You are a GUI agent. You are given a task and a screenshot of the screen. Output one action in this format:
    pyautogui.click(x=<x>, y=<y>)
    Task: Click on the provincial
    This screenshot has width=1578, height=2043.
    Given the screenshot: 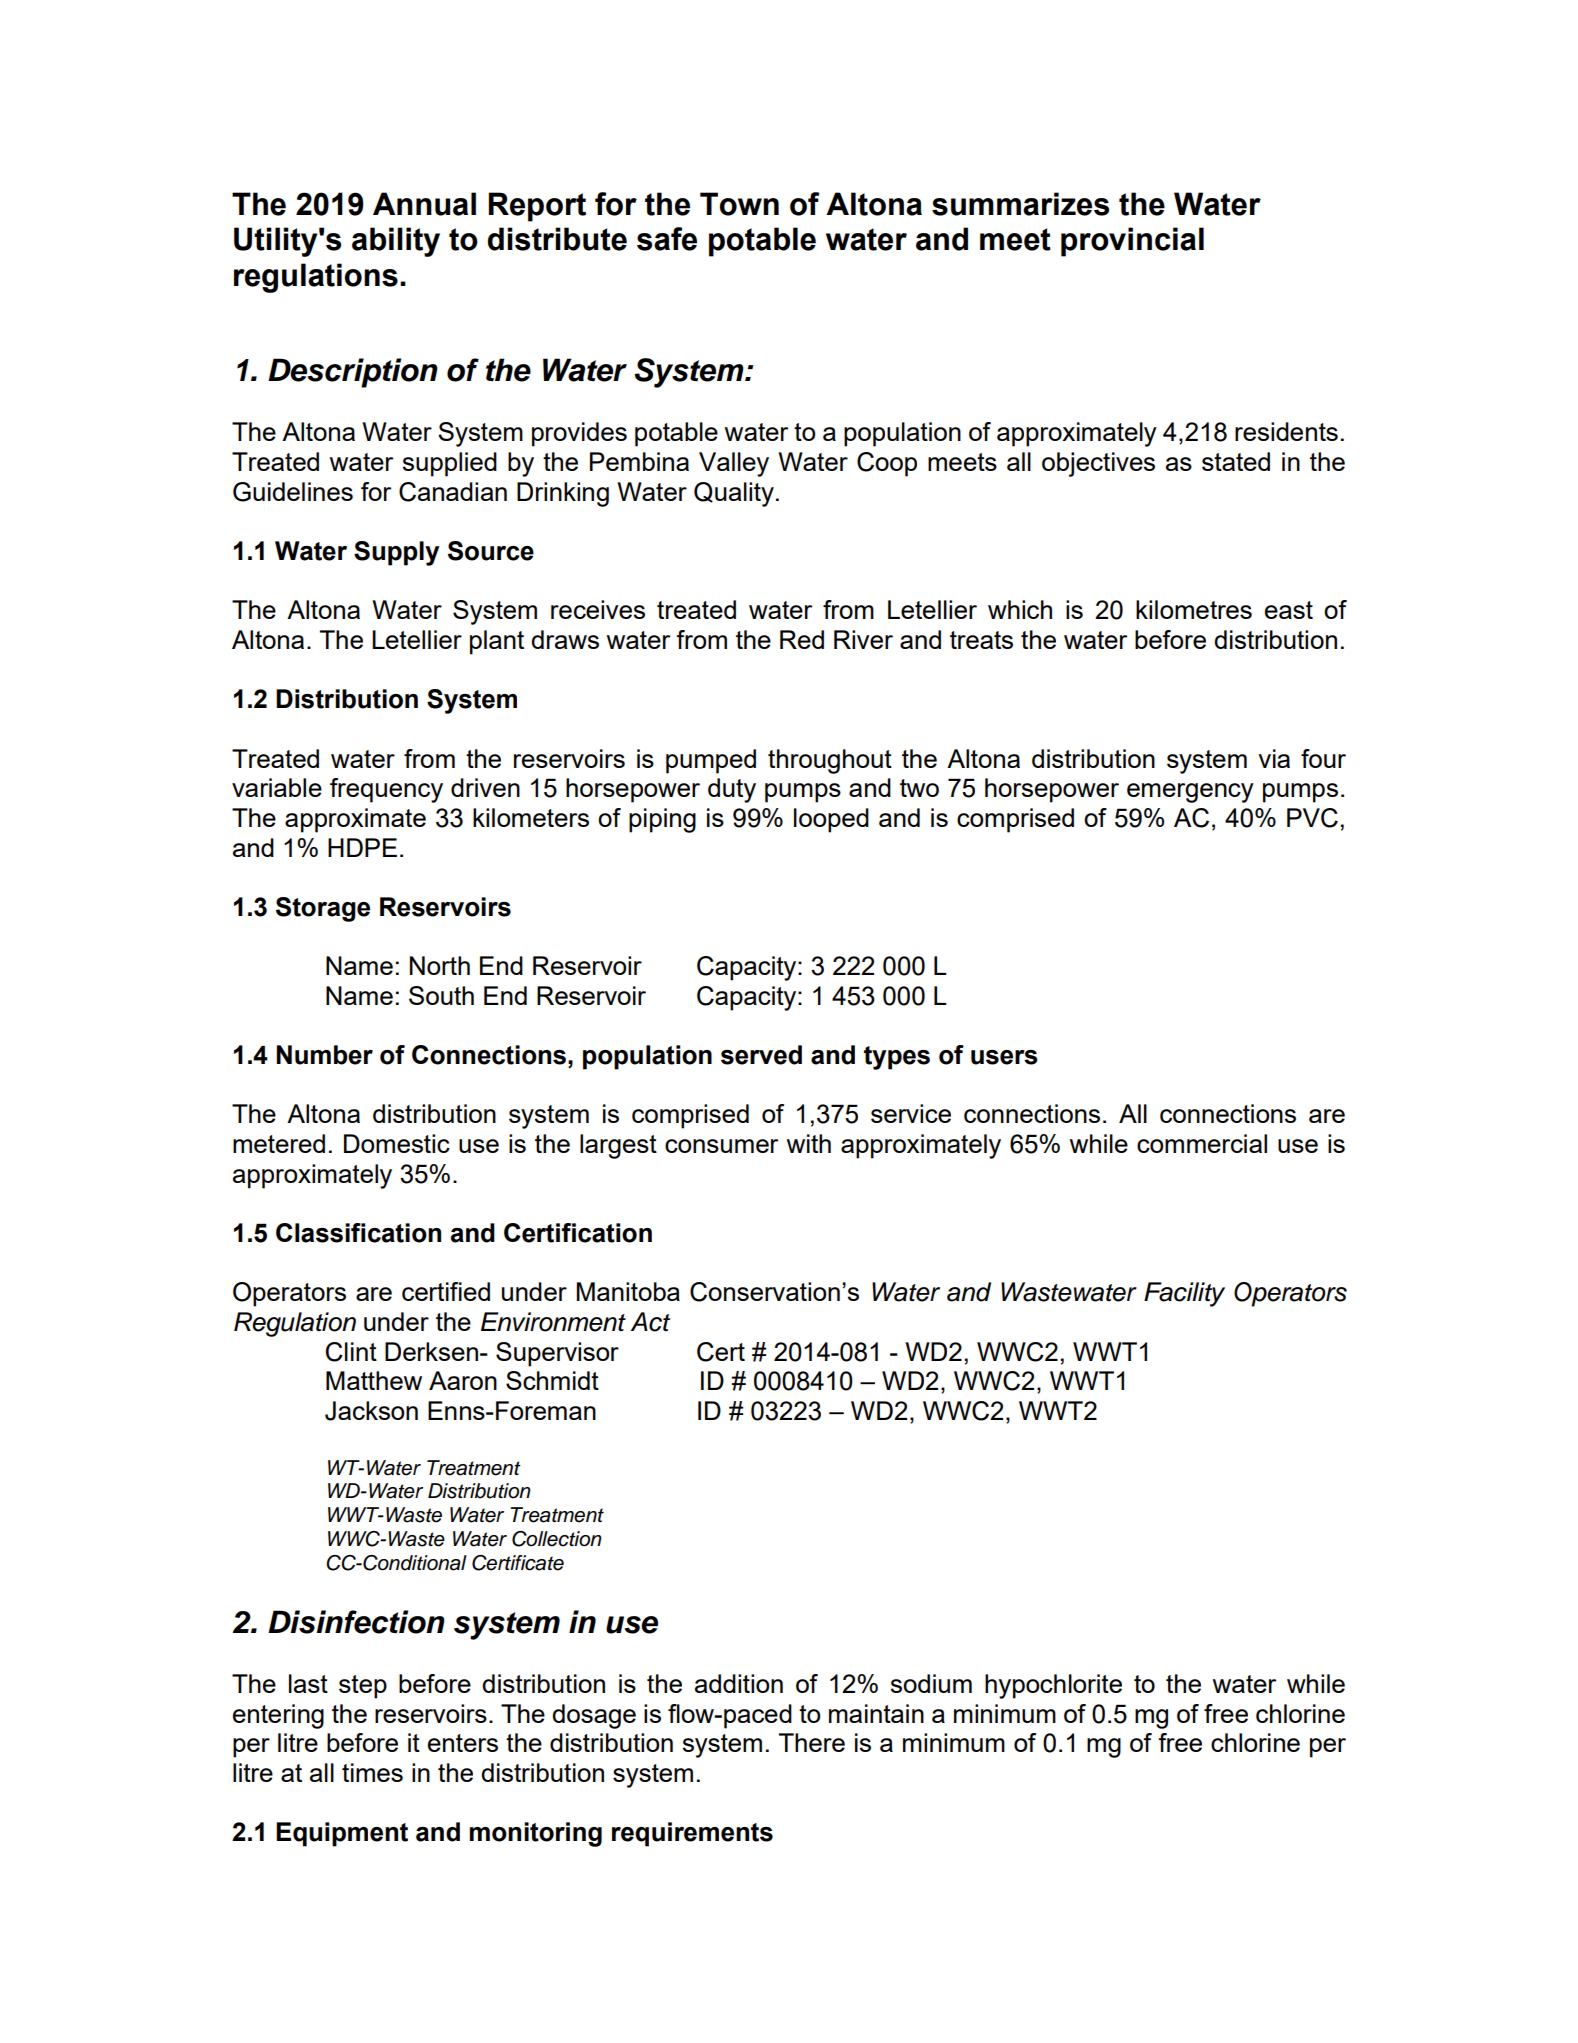 What is the action you would take?
    pyautogui.click(x=1132, y=242)
